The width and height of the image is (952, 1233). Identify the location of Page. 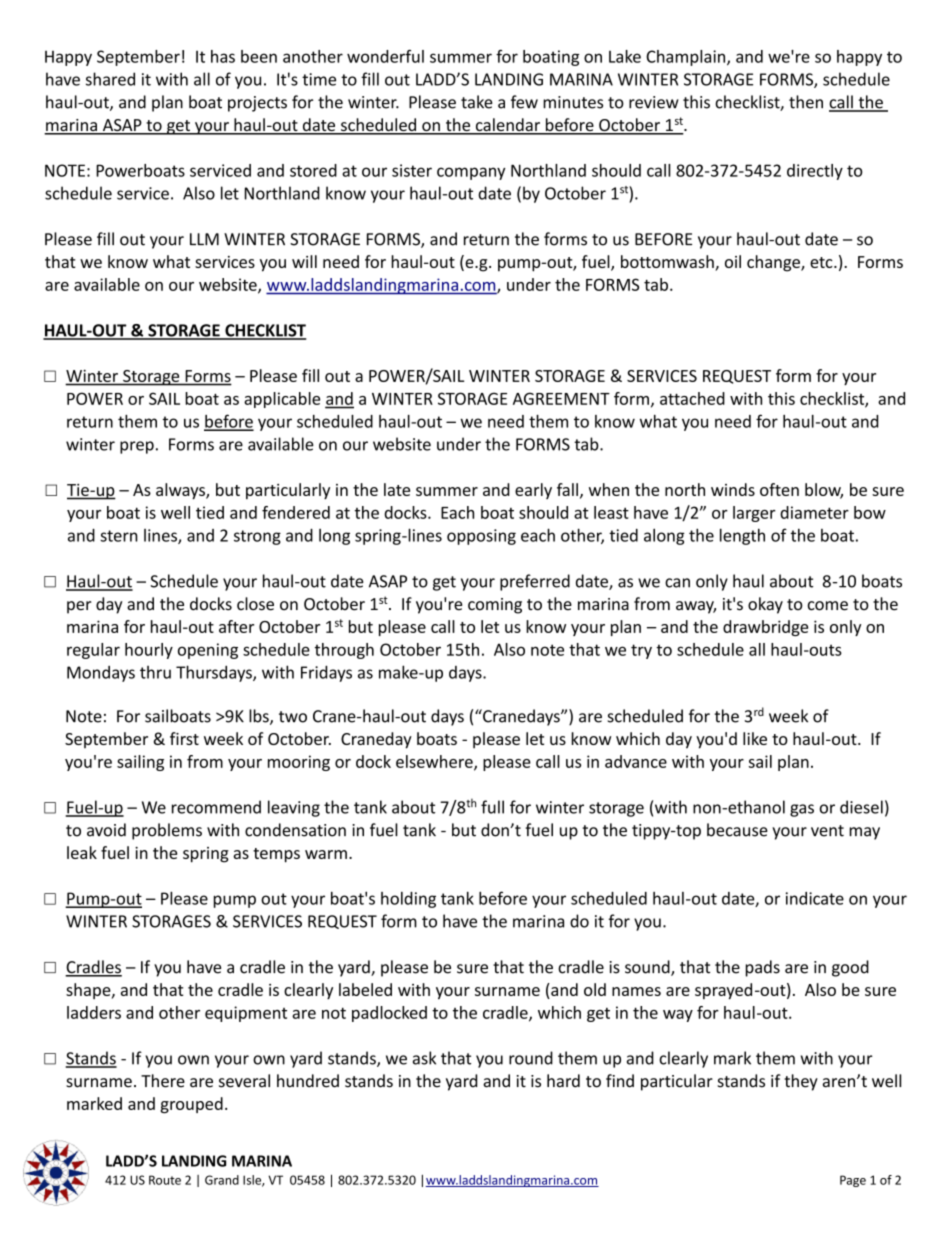
(853, 1181).
